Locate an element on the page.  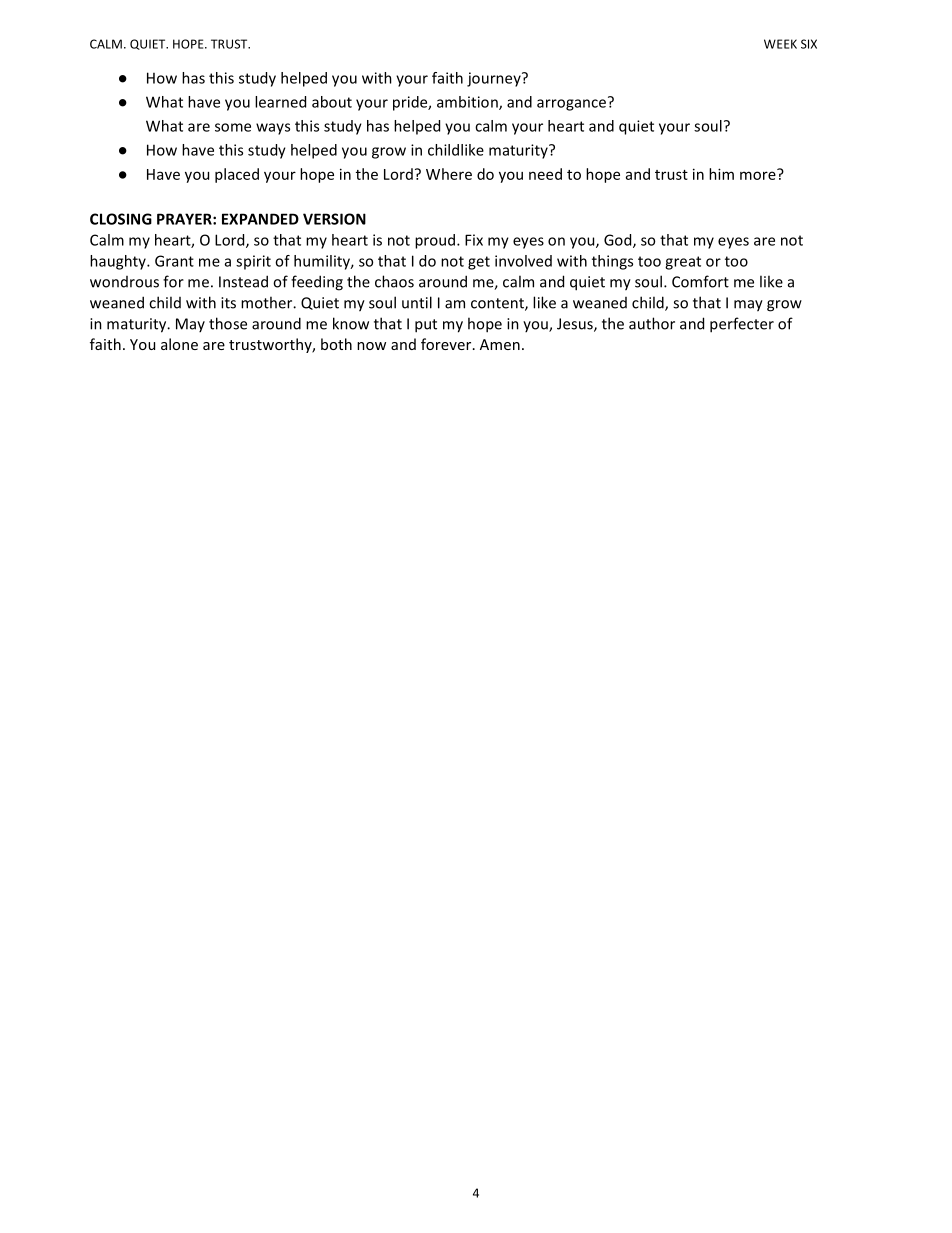
author is located at coordinates (652, 323).
